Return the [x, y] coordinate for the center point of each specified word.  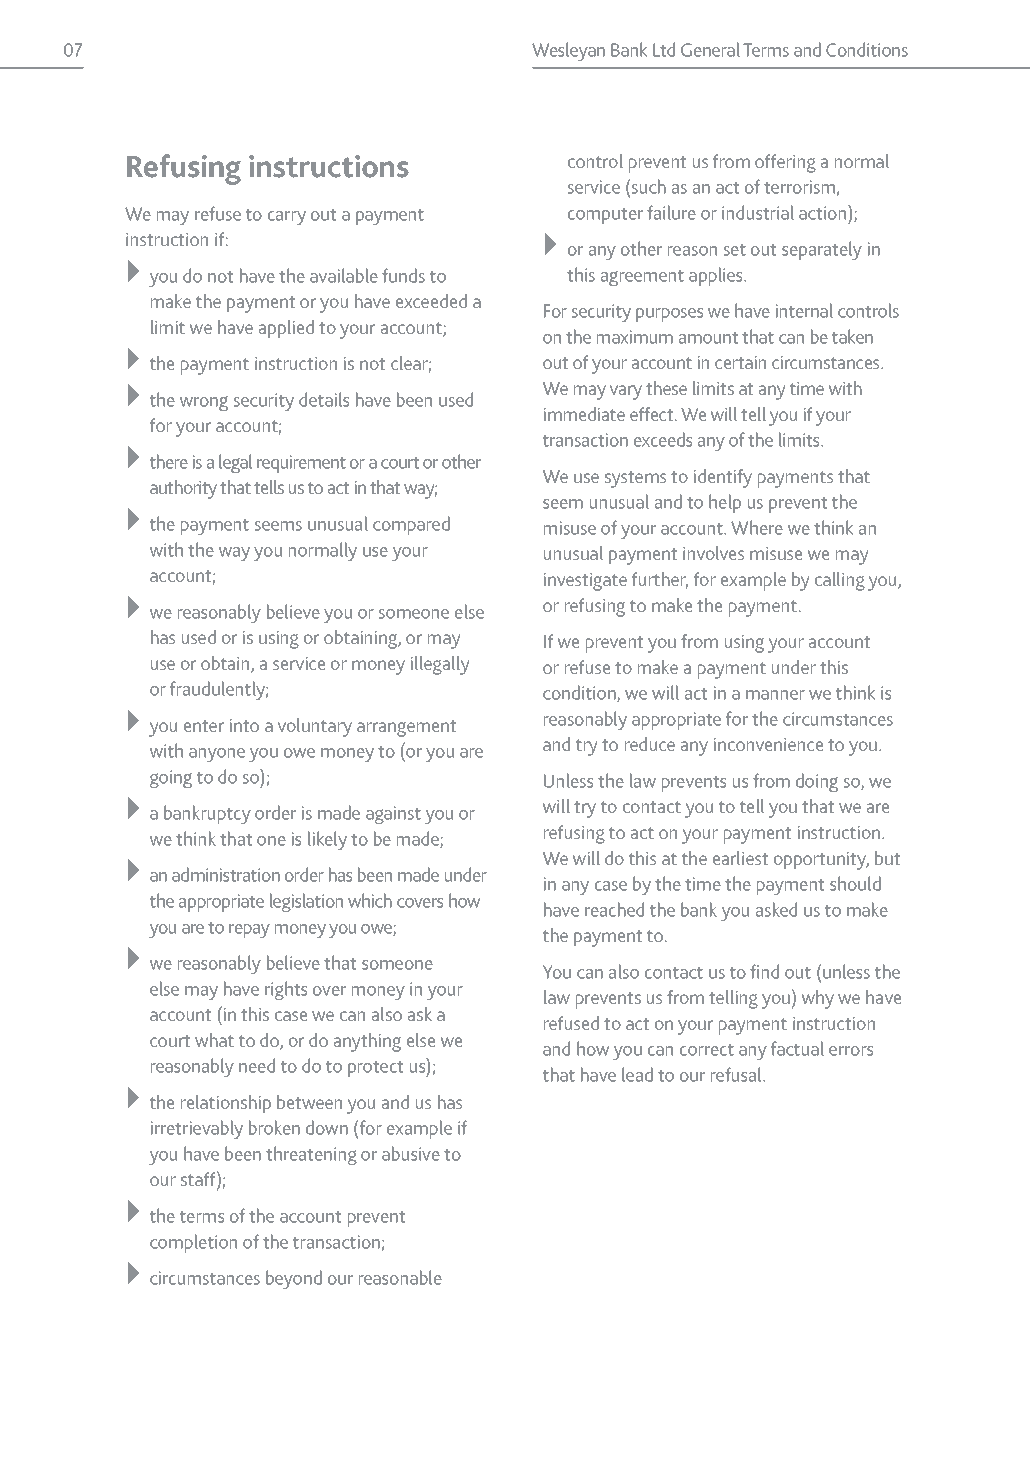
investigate [585, 582]
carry [287, 218]
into [244, 725]
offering [785, 163]
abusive [411, 1153]
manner [775, 695]
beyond [294, 1279]
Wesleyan [568, 51]
